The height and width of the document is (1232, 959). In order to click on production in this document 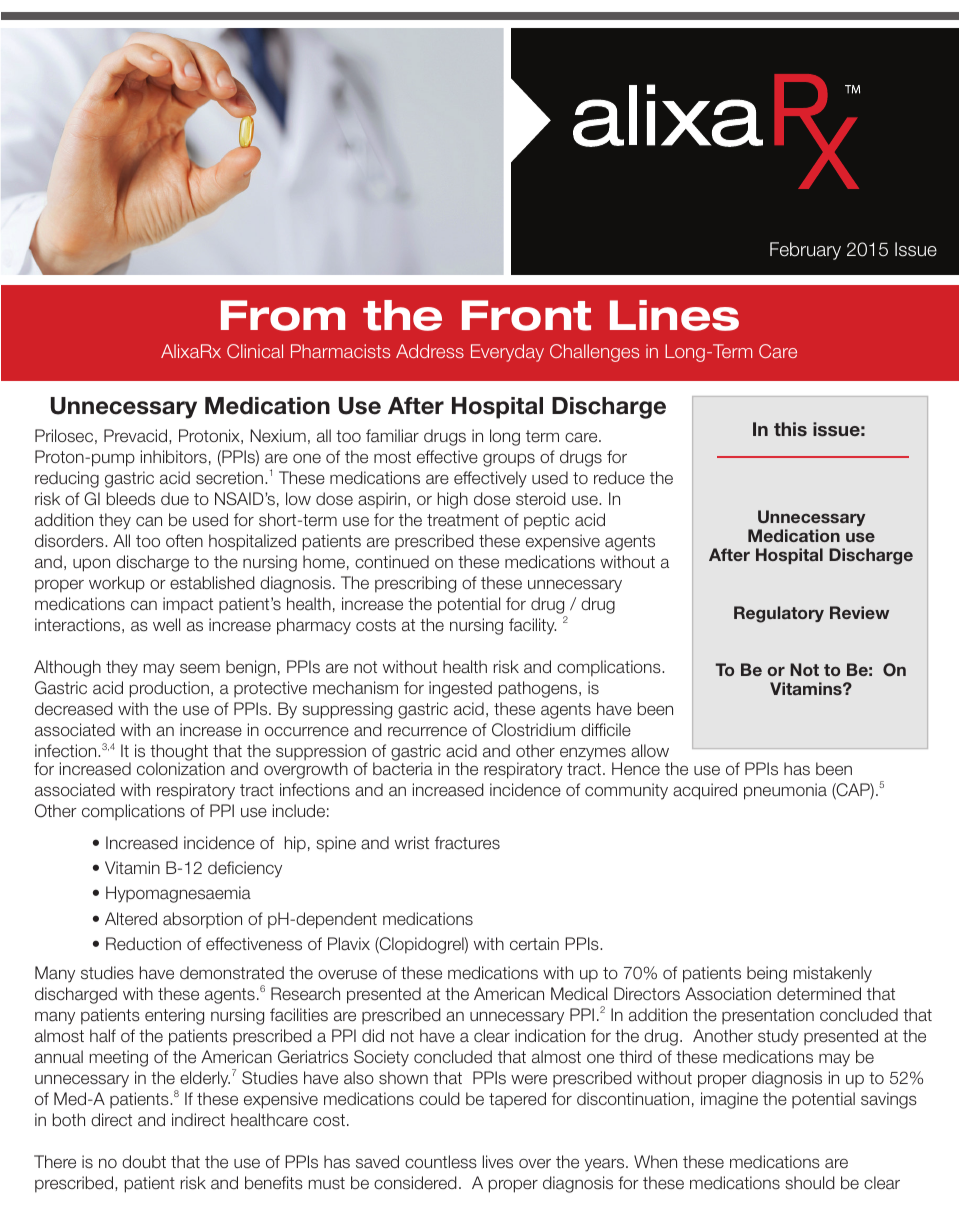, I will do `click(169, 689)`.
